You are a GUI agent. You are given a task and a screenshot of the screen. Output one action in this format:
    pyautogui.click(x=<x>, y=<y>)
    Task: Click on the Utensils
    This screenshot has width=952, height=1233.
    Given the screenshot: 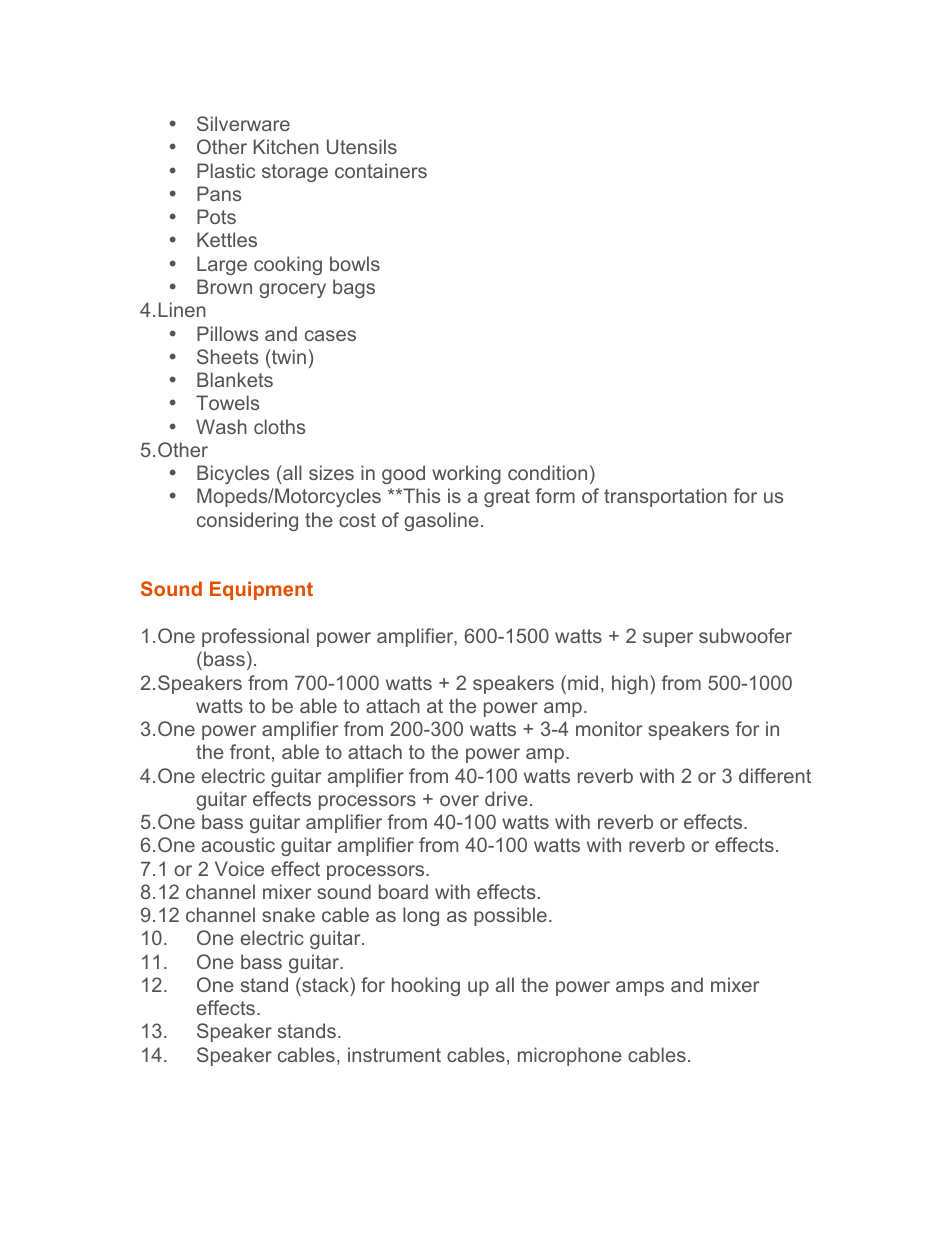 What is the action you would take?
    pyautogui.click(x=362, y=146)
